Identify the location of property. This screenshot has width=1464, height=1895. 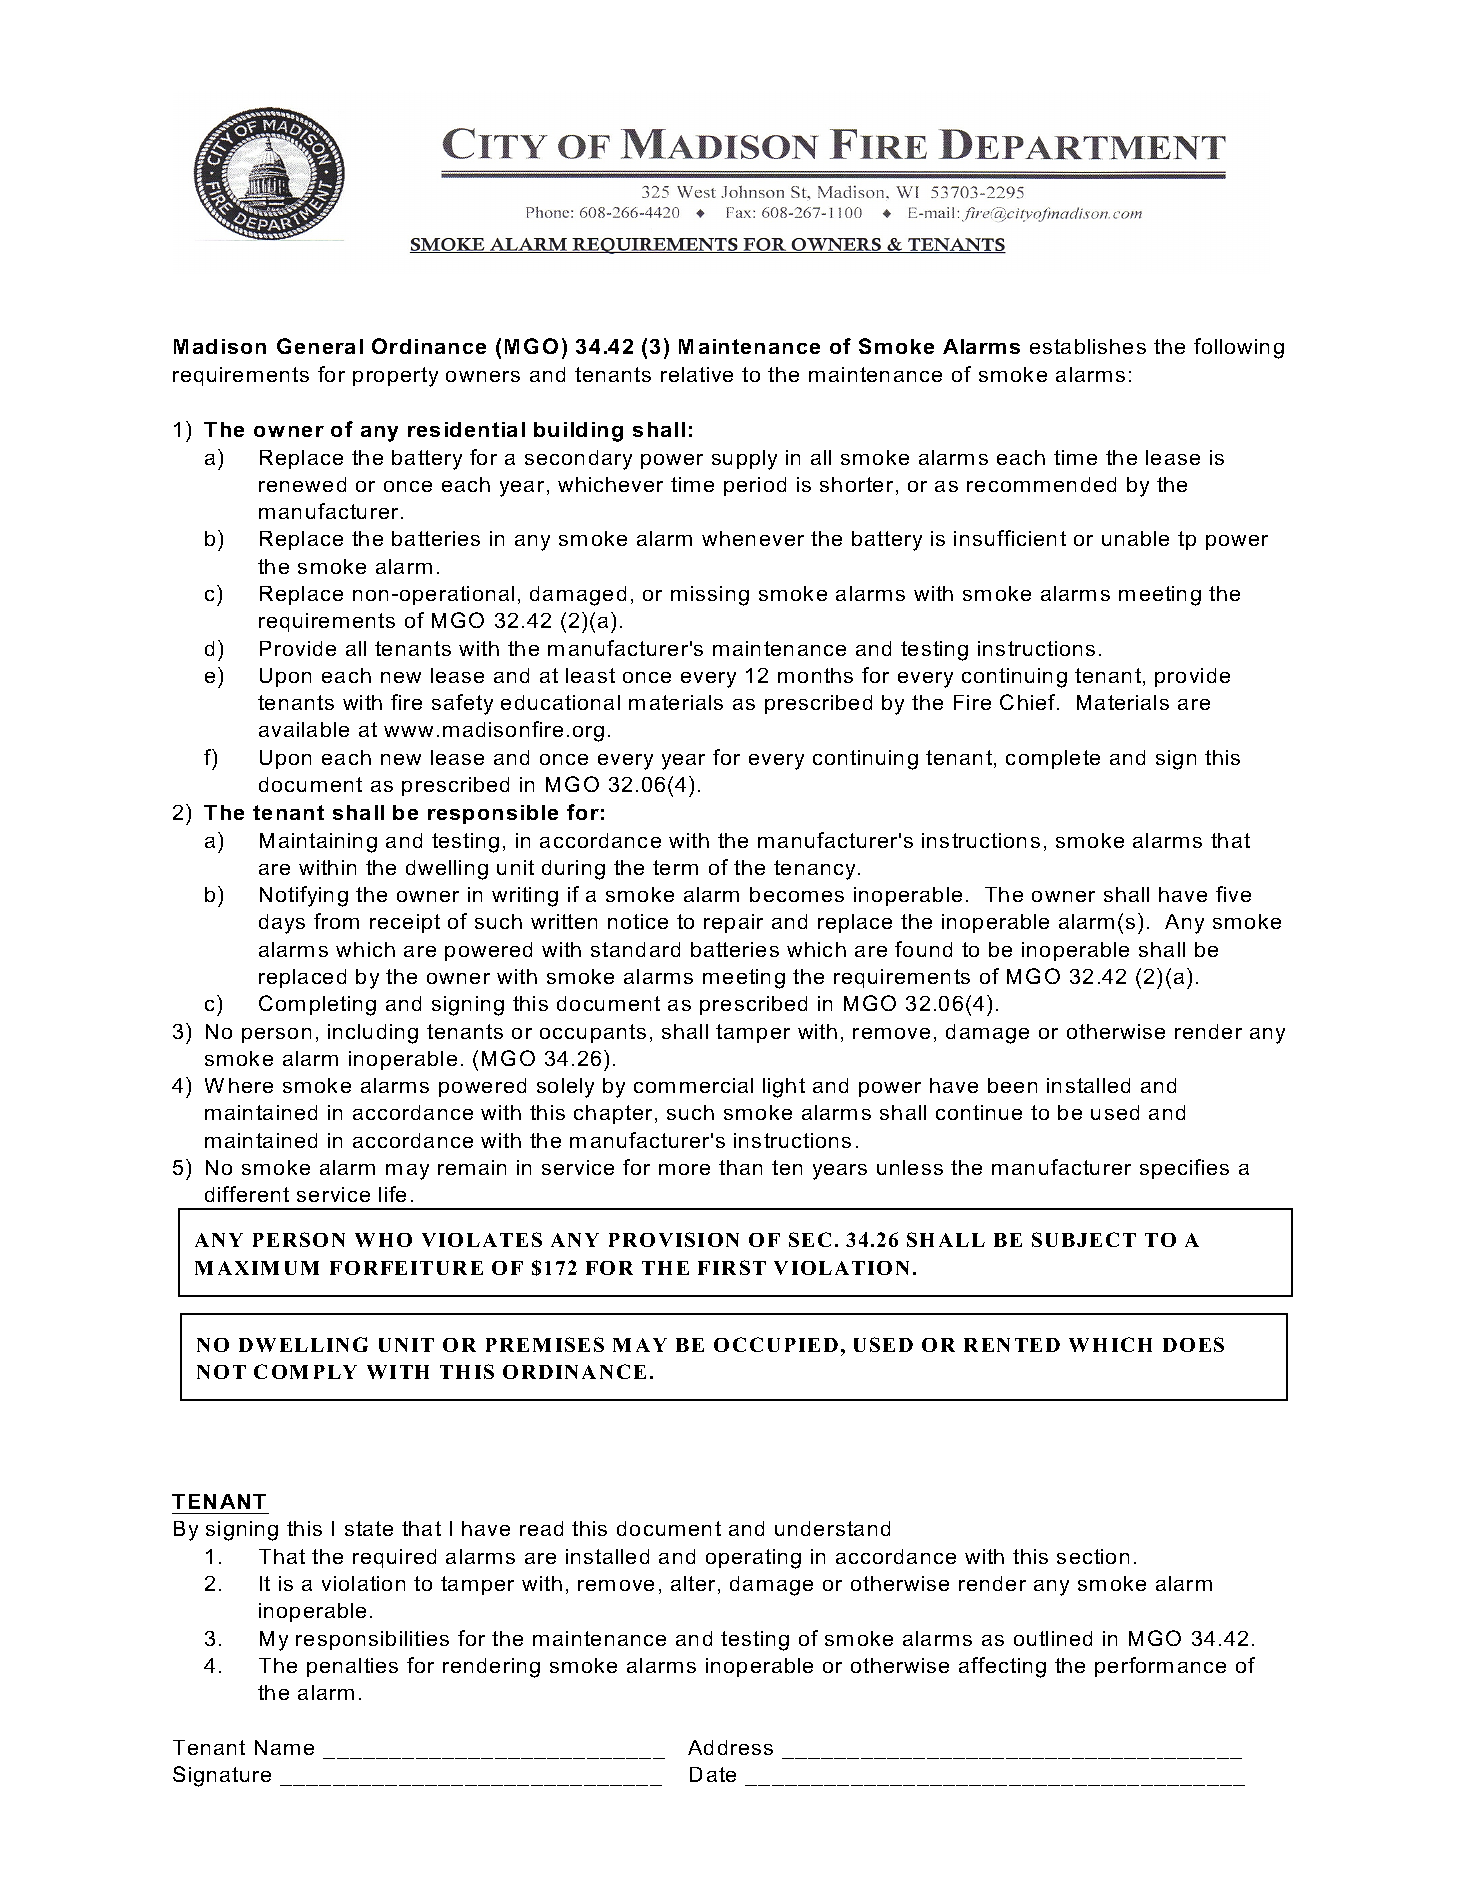
(395, 377).
